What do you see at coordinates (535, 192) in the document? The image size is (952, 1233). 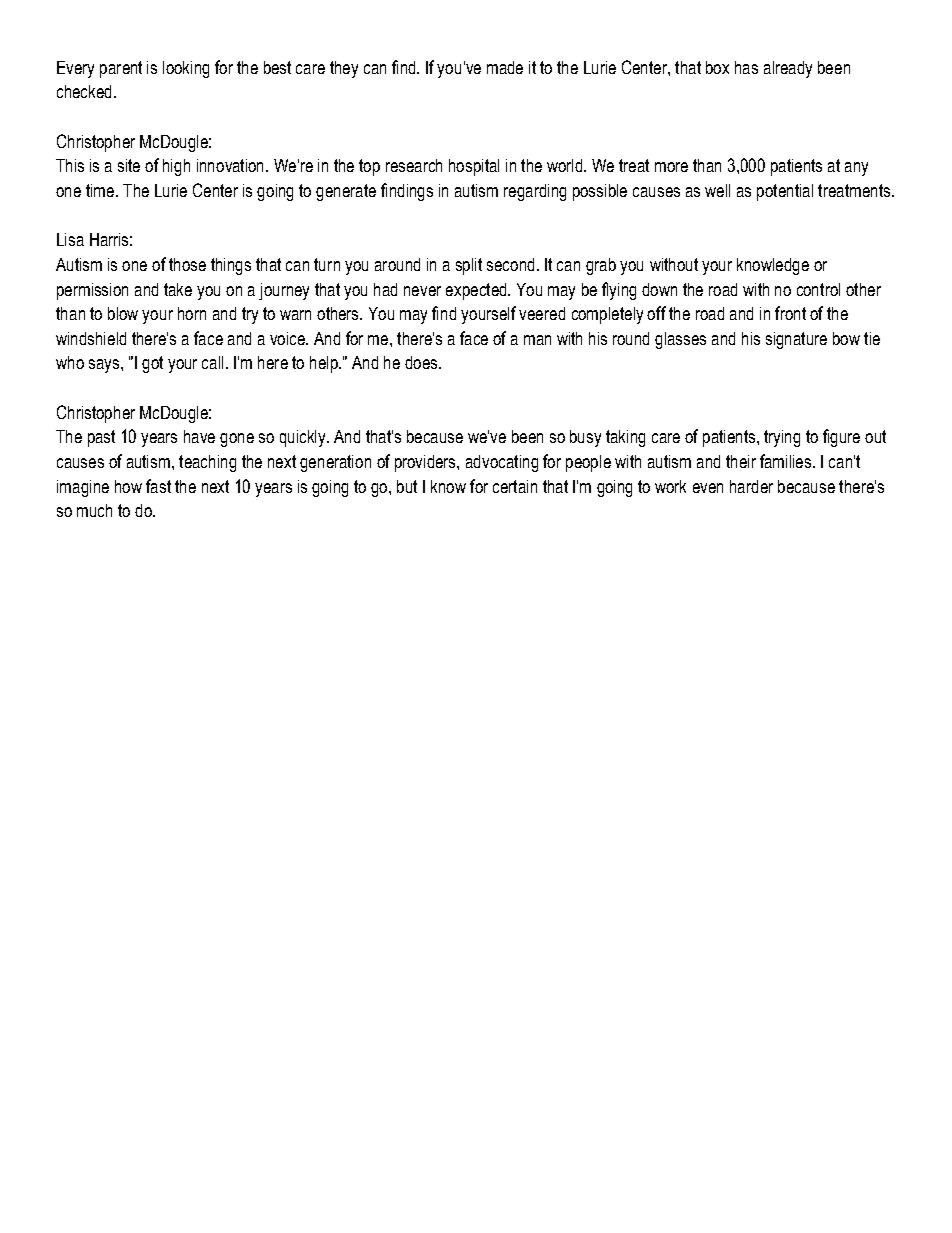 I see `regarding` at bounding box center [535, 192].
